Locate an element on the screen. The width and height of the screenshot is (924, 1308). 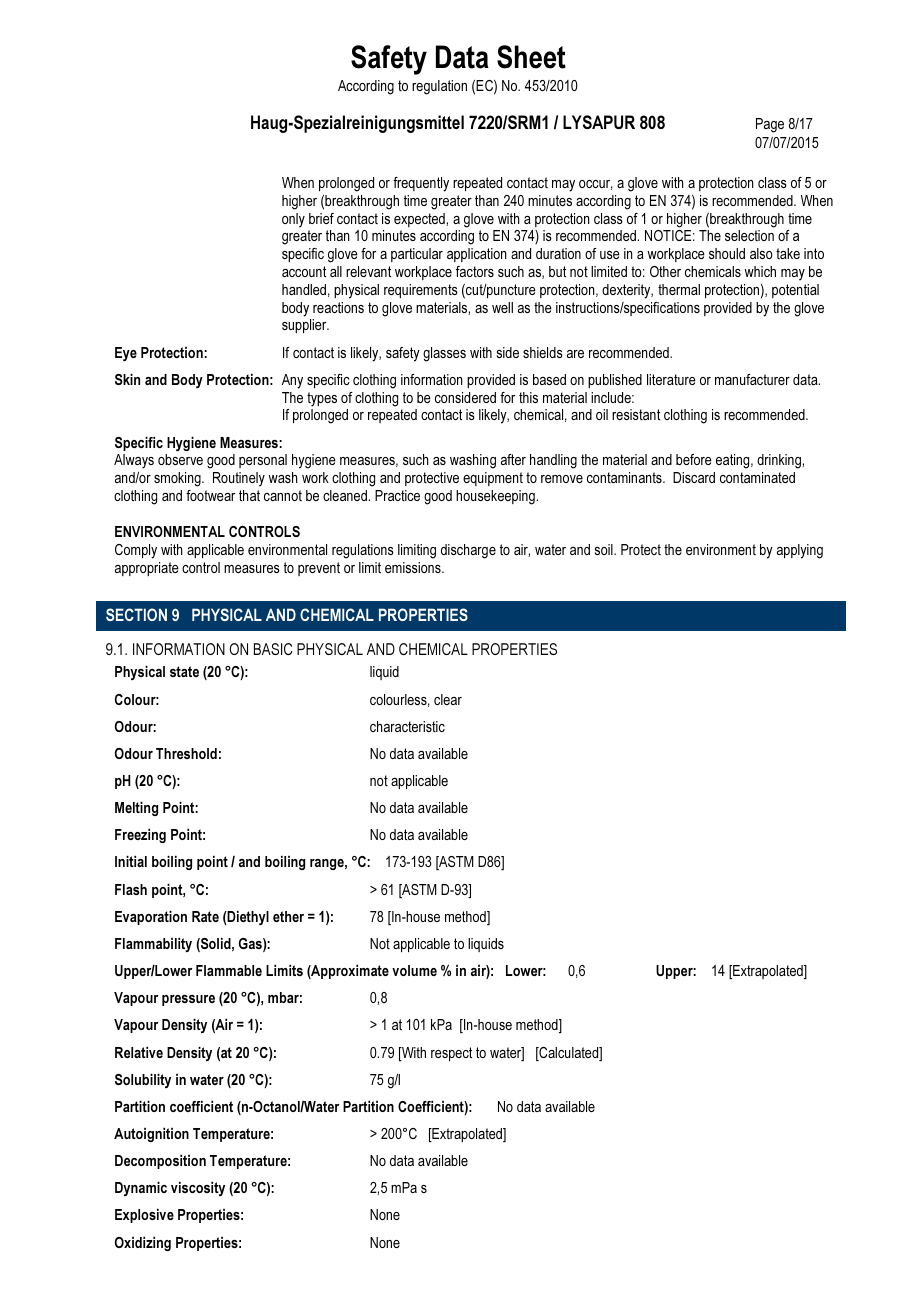
respect is located at coordinates (451, 1054).
